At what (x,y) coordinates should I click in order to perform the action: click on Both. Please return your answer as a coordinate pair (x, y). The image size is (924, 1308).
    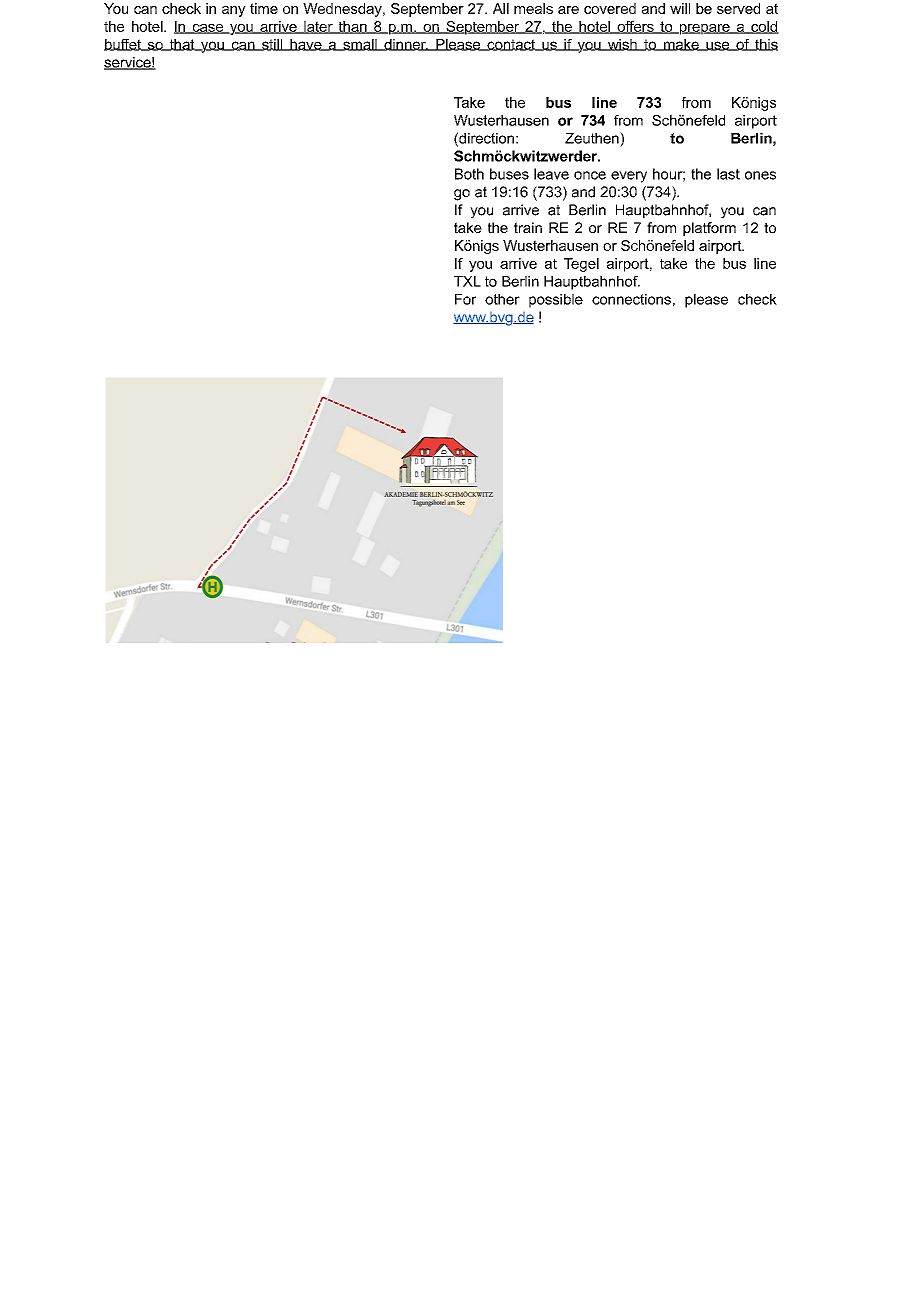
    Looking at the image, I should click on (469, 174).
